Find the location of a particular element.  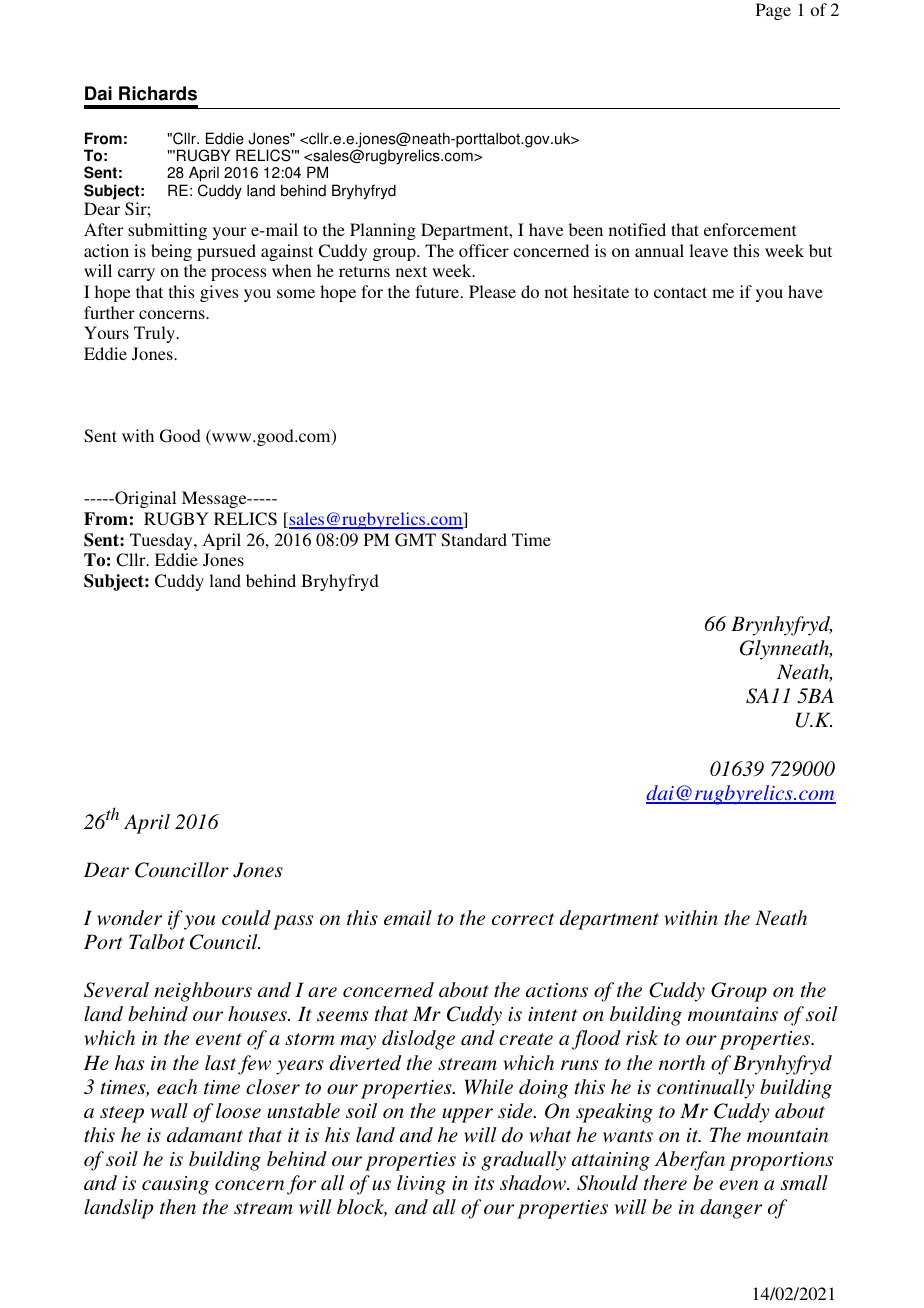

Page is located at coordinates (773, 11).
